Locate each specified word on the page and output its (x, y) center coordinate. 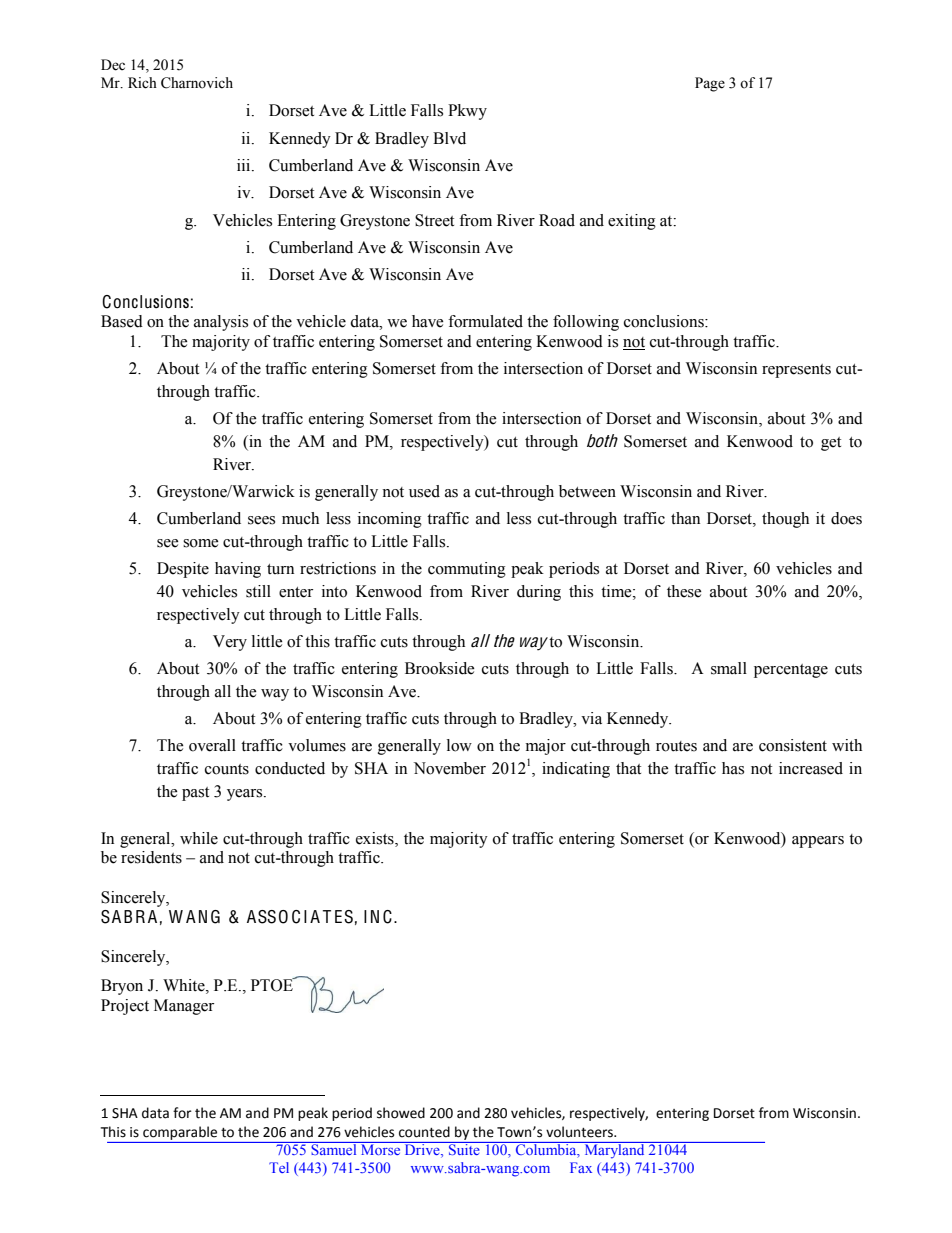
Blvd (449, 138)
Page (710, 84)
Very (230, 643)
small (729, 668)
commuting (467, 570)
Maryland (614, 1150)
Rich (142, 83)
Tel (279, 1167)
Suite (464, 1148)
